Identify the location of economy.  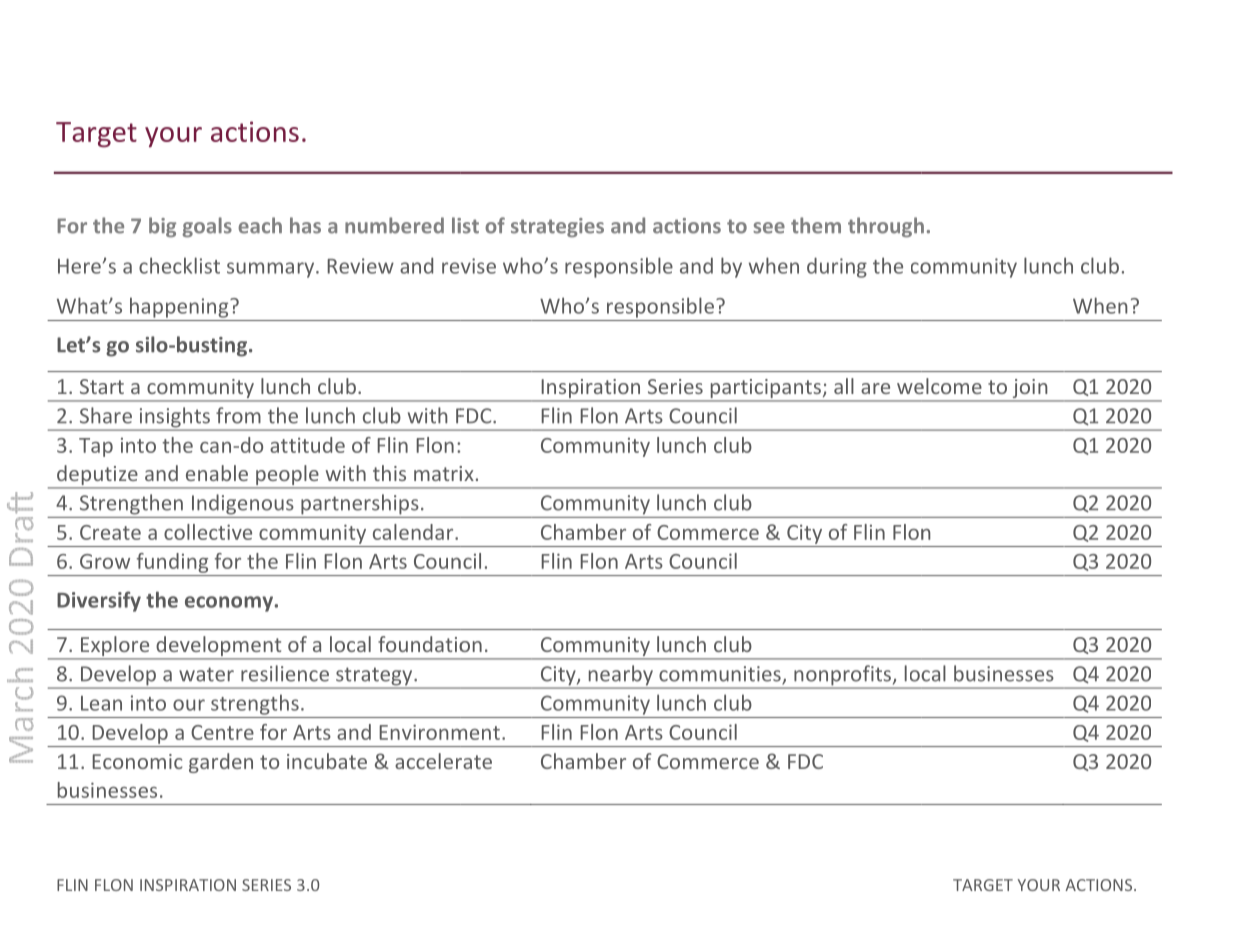
(229, 604).
